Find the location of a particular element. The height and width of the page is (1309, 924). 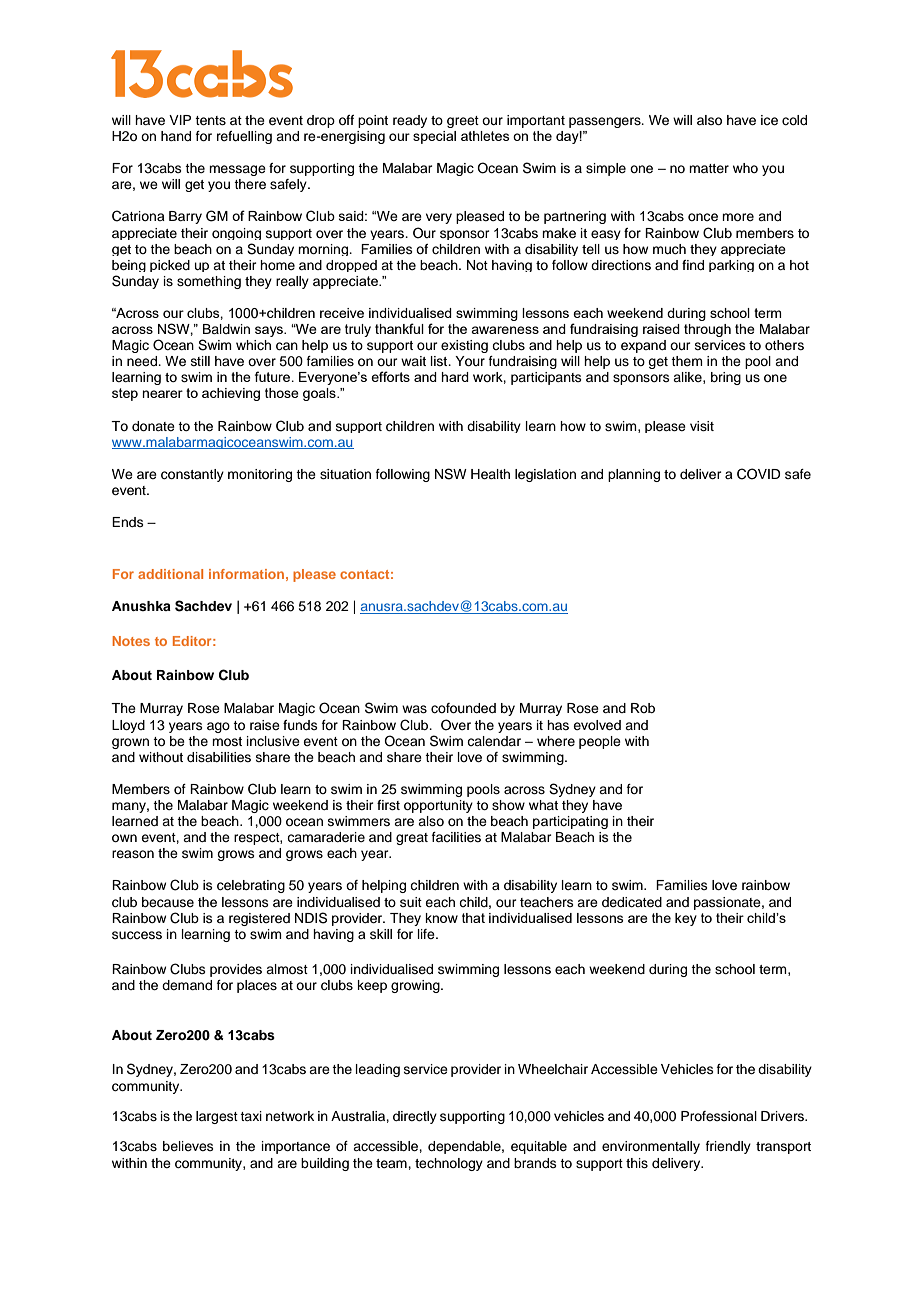

Rob is located at coordinates (643, 708).
